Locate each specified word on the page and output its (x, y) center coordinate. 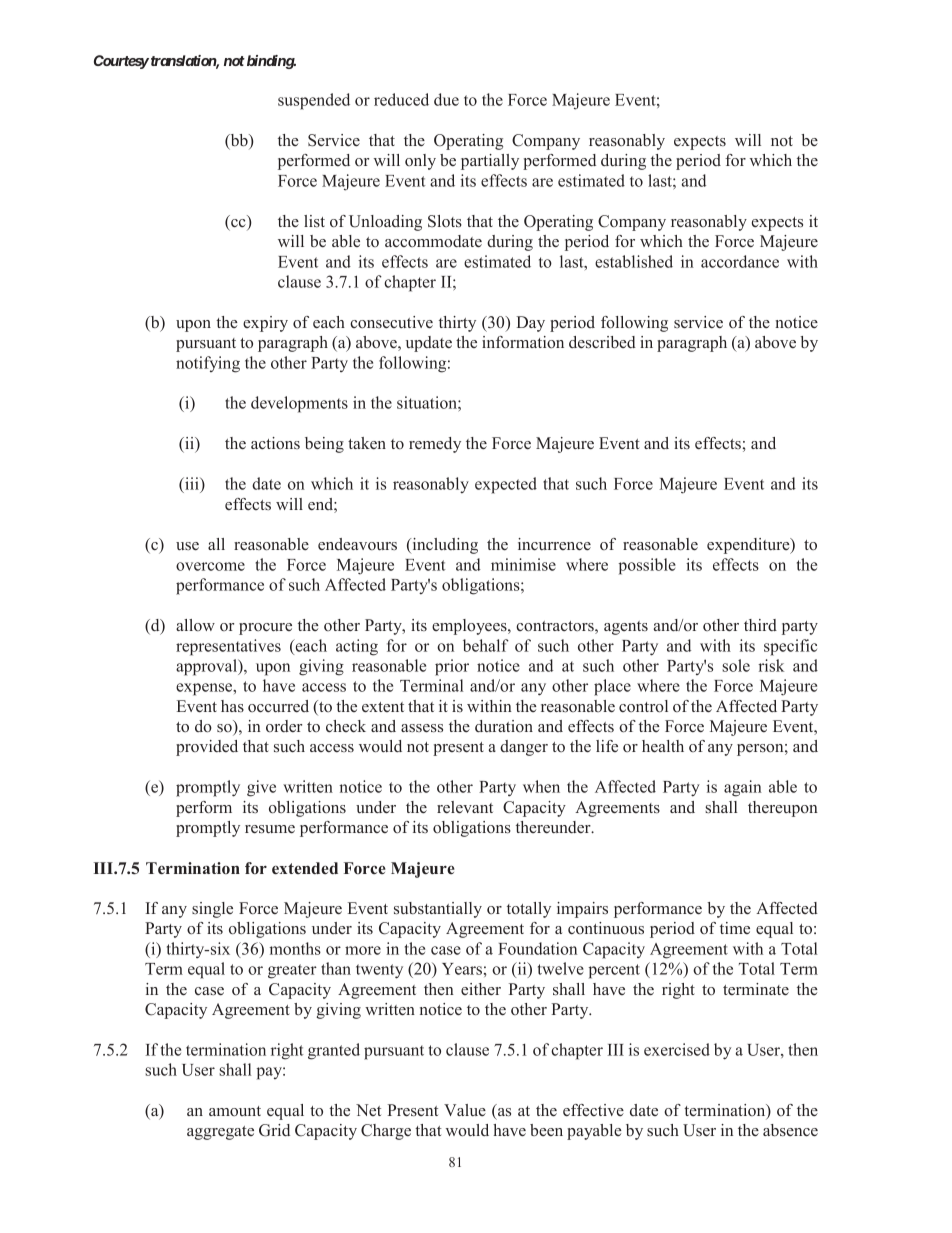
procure (265, 629)
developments (299, 404)
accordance (740, 261)
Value (465, 1110)
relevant (465, 807)
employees (470, 627)
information (523, 342)
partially (490, 162)
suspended (314, 101)
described (602, 342)
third (760, 625)
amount (235, 1111)
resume (270, 829)
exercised (677, 1049)
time (735, 928)
